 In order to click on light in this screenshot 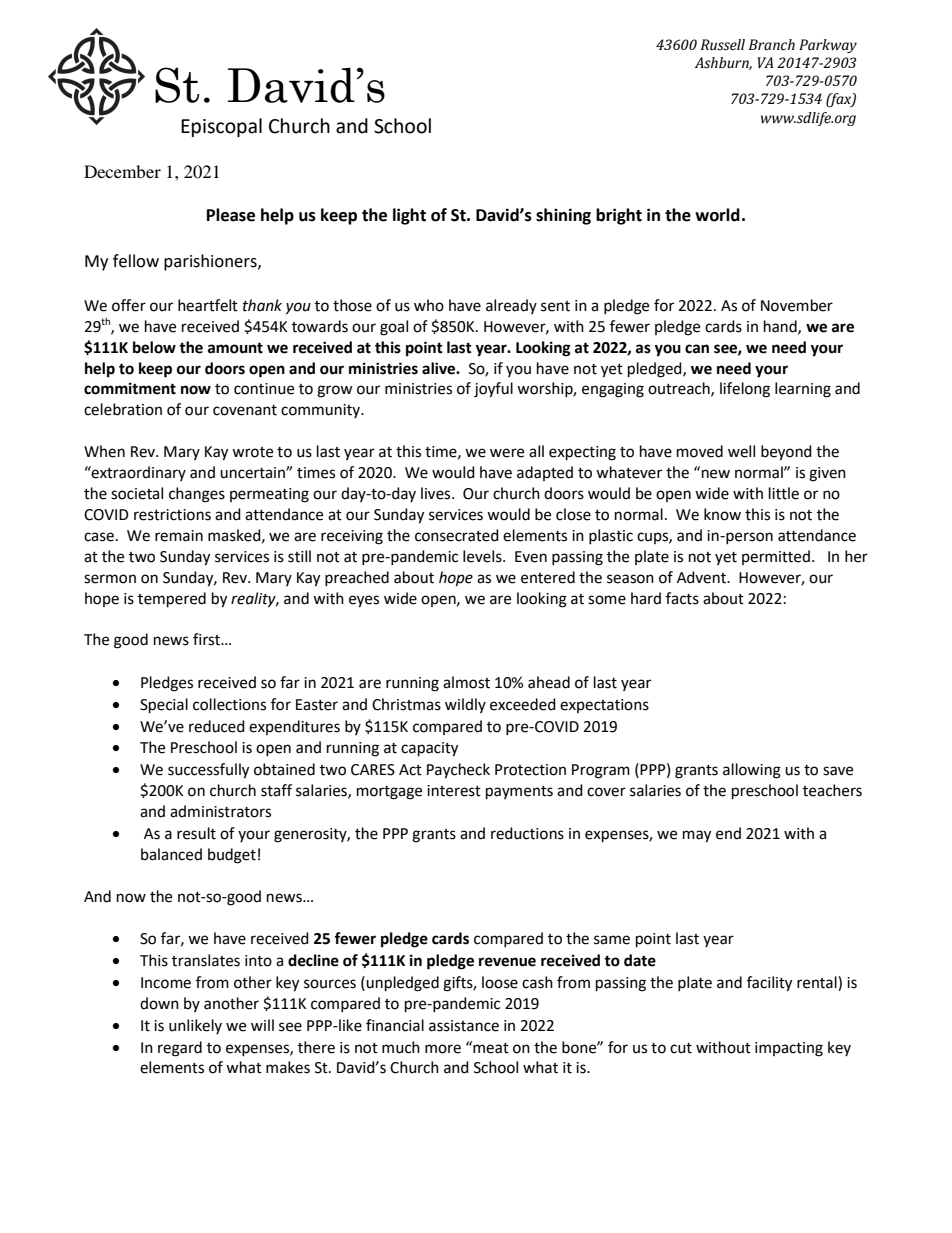, I will do `click(409, 216)`.
